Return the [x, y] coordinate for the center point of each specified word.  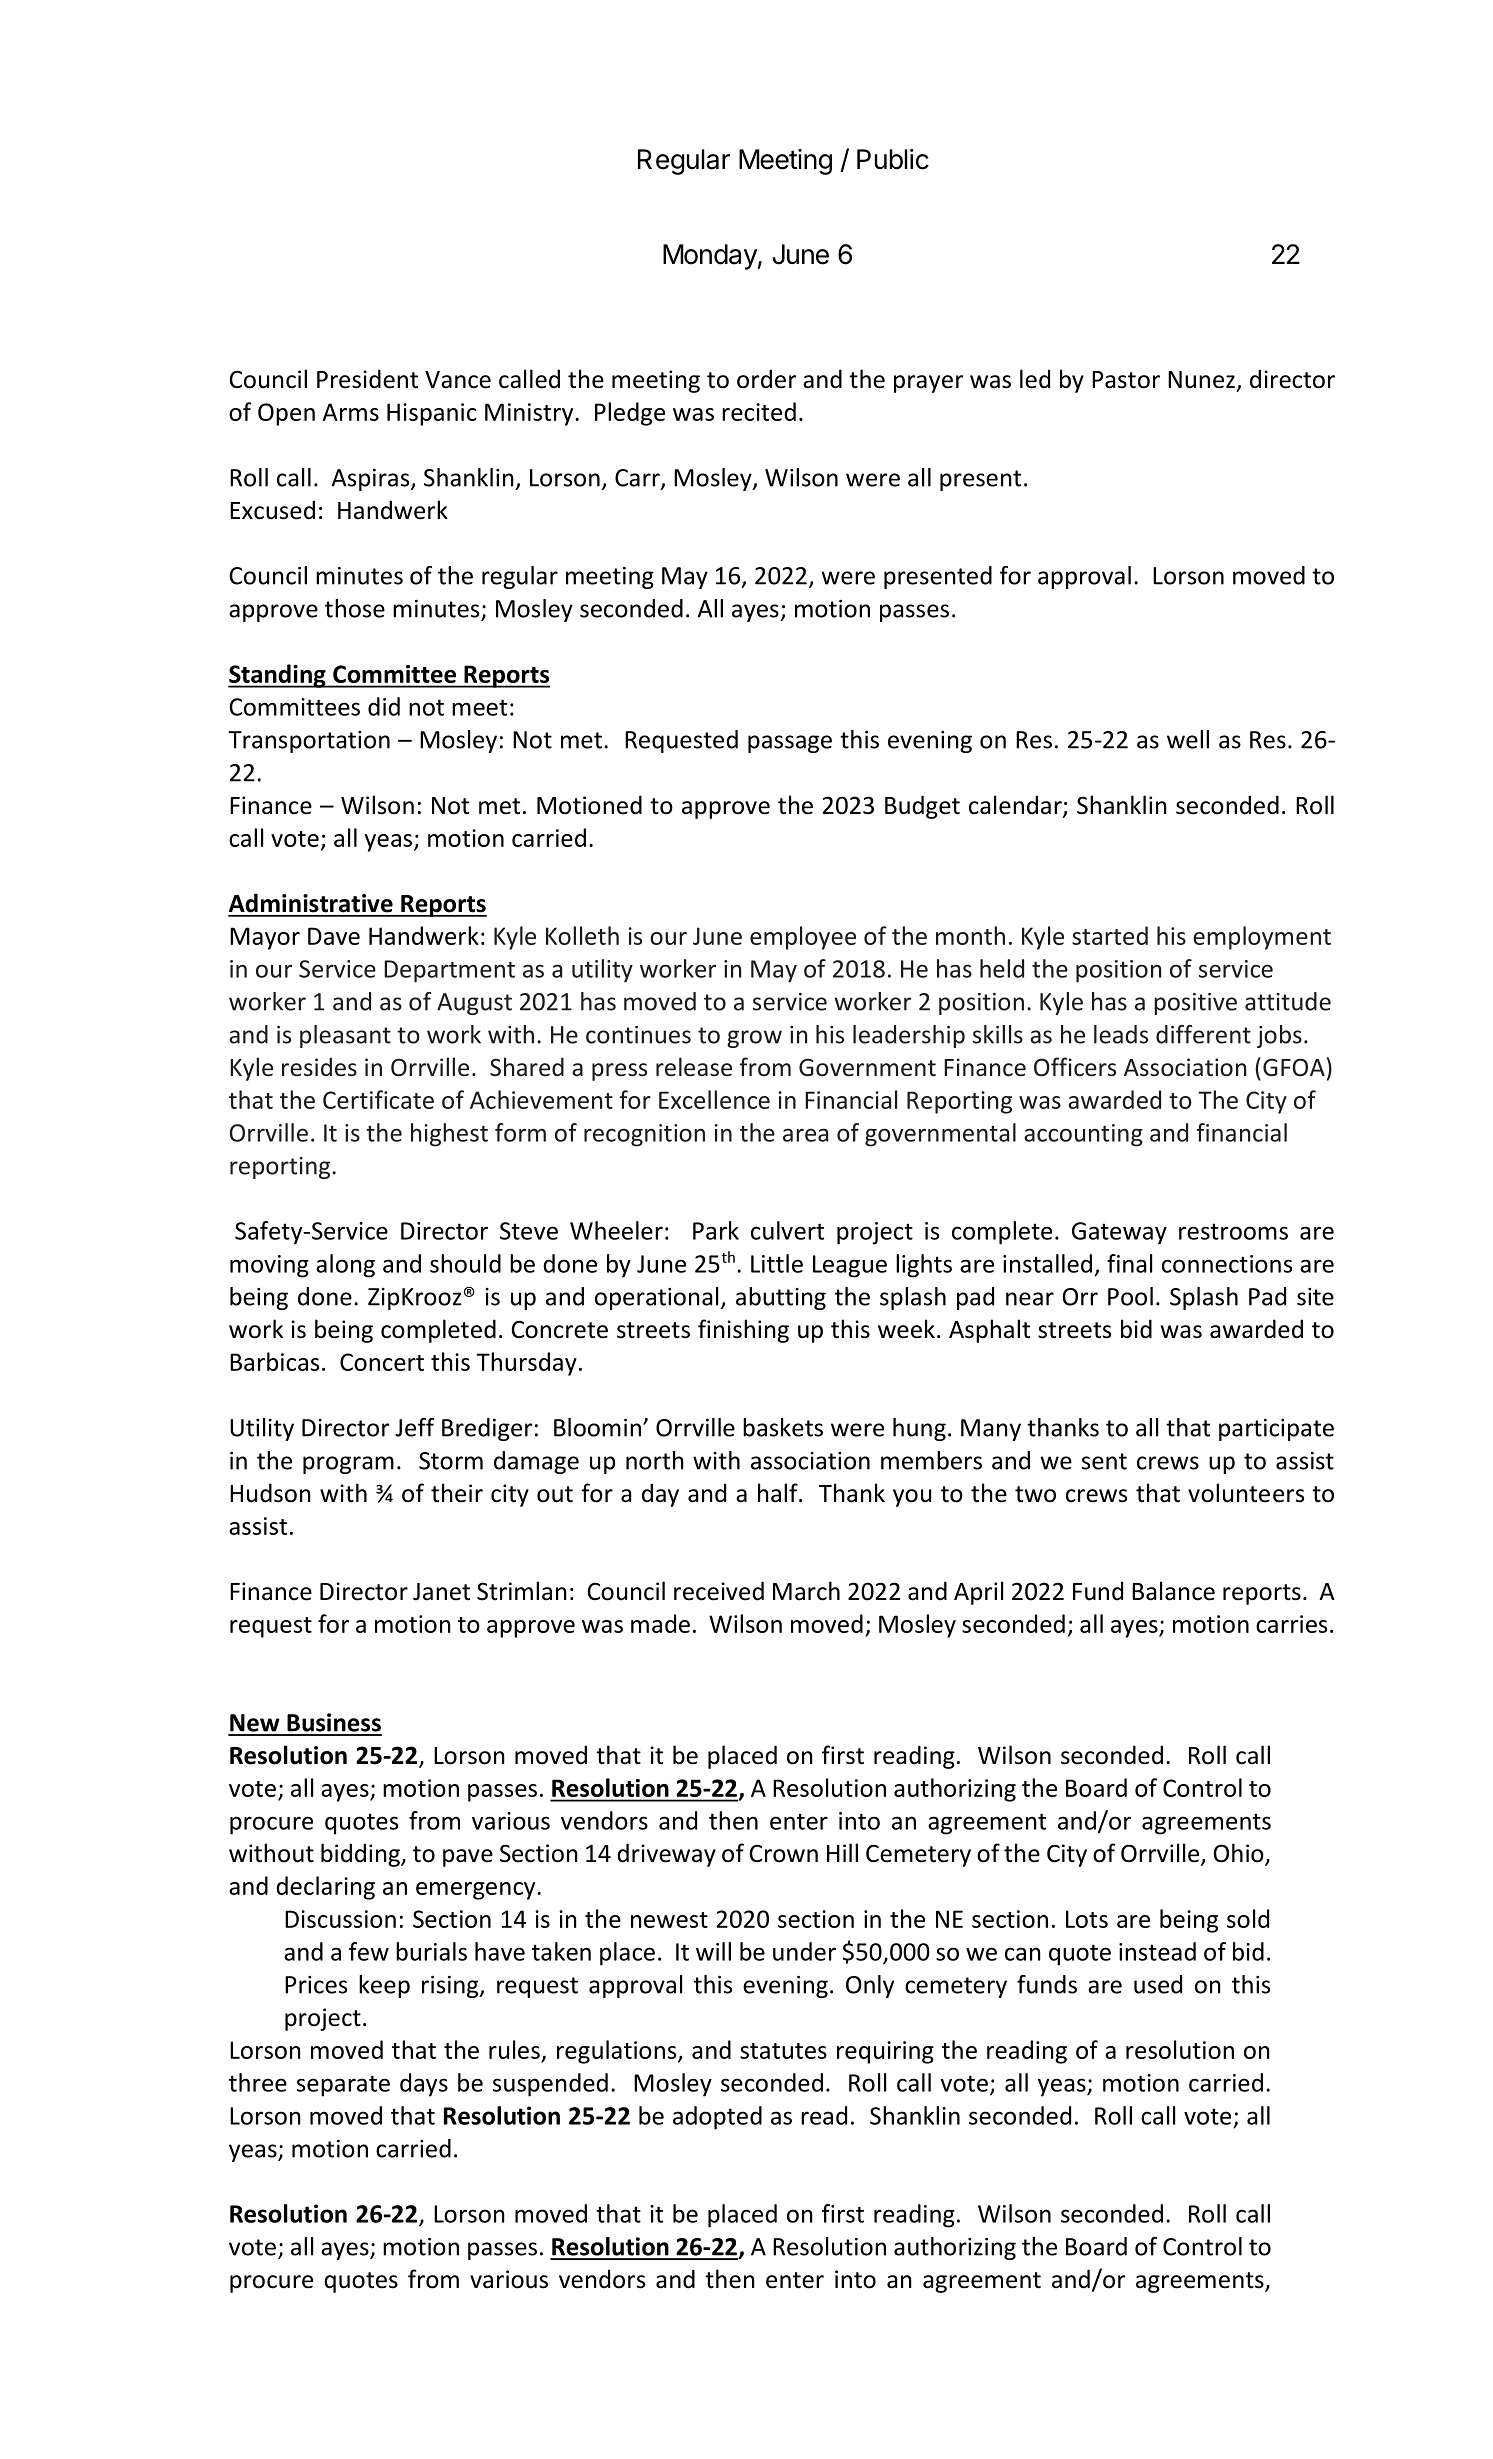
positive [1195, 1004]
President [367, 379]
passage [790, 744]
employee [803, 938]
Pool [1130, 1296]
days [424, 2085]
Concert [382, 1362]
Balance [1173, 1591]
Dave [334, 936]
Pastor [1126, 380]
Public [893, 159]
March [806, 1591]
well [1188, 739]
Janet [441, 1592]
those [355, 608]
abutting [781, 1298]
